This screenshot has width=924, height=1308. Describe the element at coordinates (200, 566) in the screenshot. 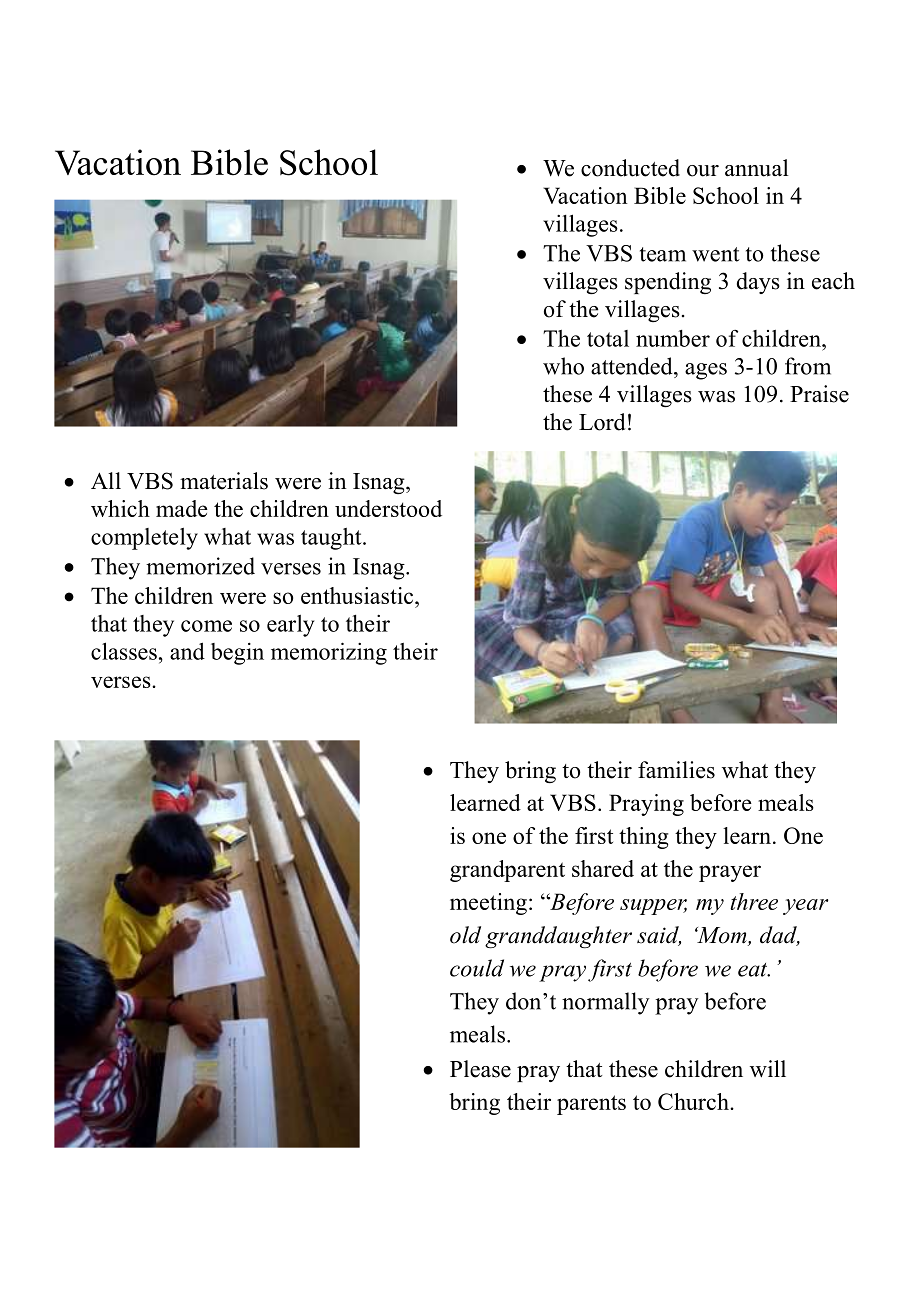

I see `memorized` at that location.
